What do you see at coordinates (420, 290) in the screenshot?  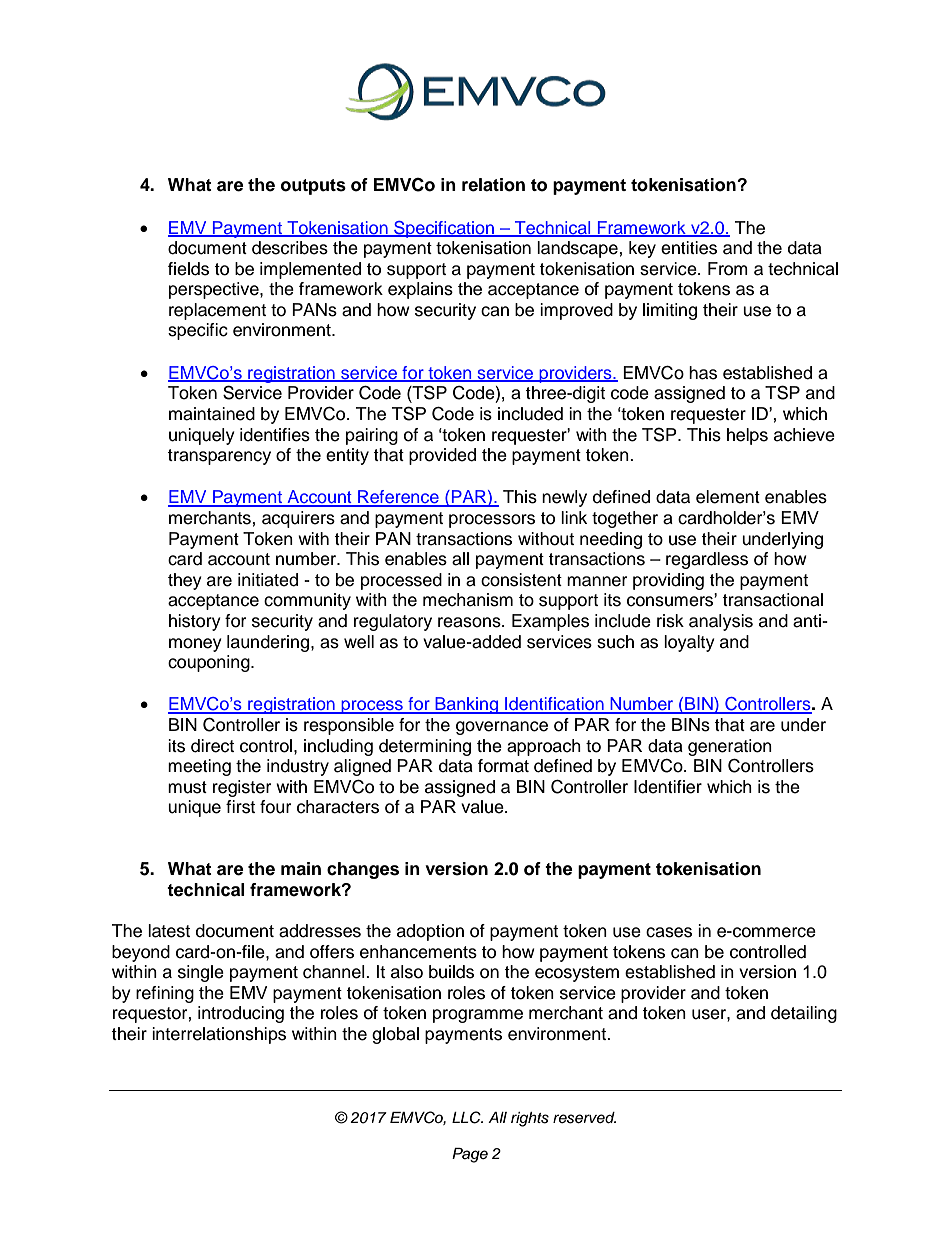 I see `explains` at bounding box center [420, 290].
